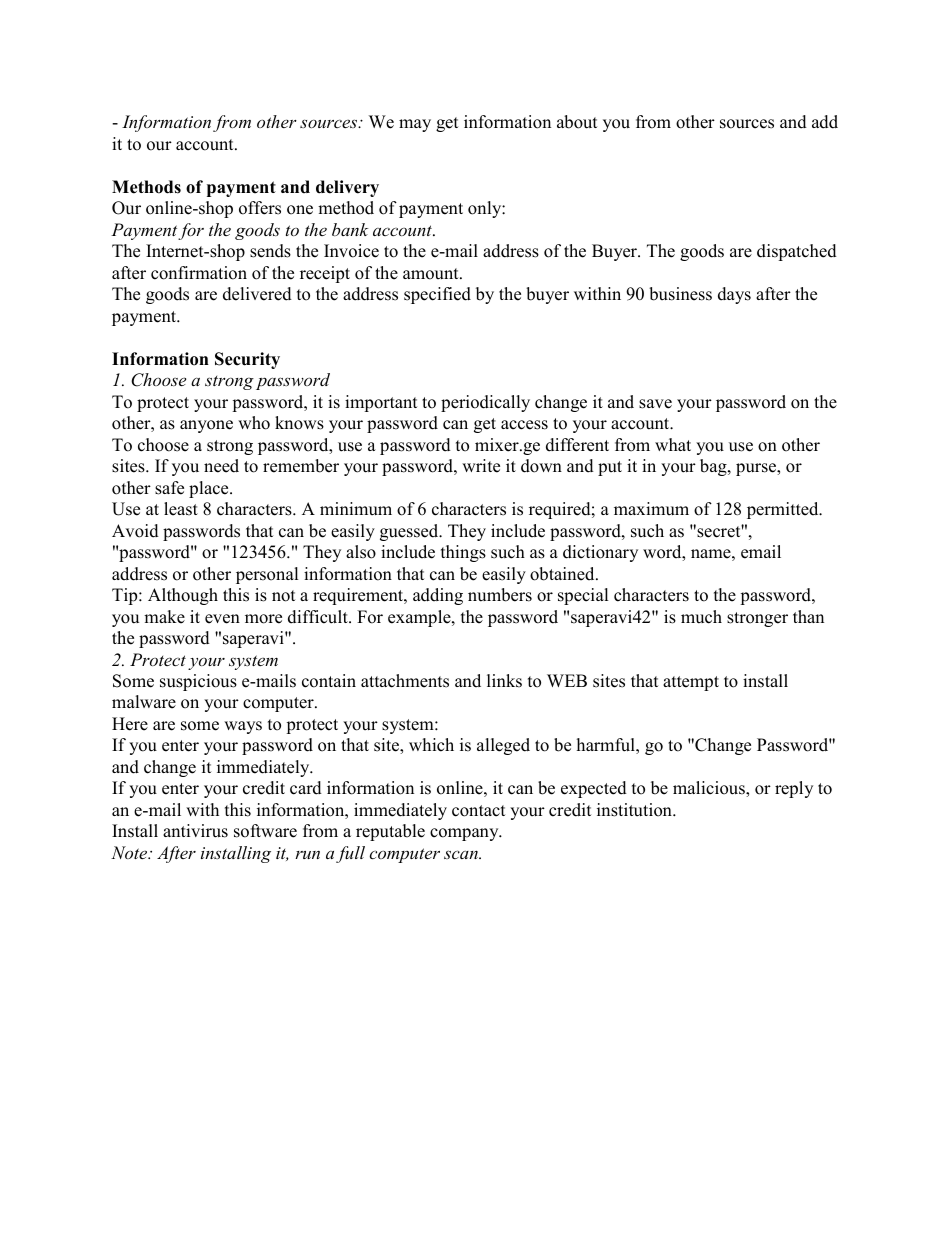  I want to click on what, so click(673, 444).
